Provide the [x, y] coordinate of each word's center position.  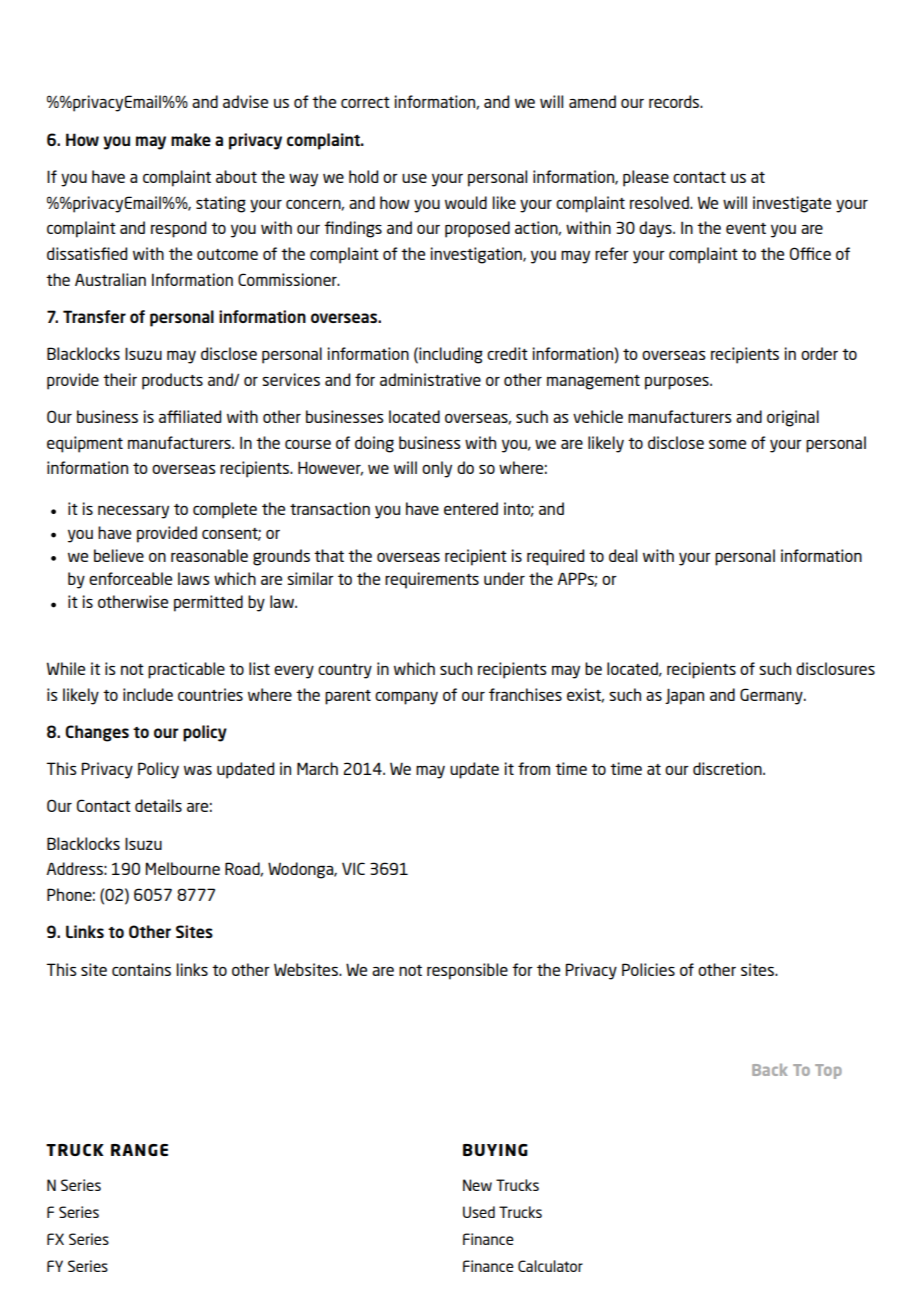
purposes [678, 383]
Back [769, 1070]
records [675, 101]
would [466, 202]
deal [623, 555]
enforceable [130, 578]
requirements [432, 580]
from [534, 768]
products [172, 381]
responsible [467, 971]
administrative [430, 379]
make [191, 139]
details [158, 805]
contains [141, 969]
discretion [728, 768]
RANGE [139, 1150]
